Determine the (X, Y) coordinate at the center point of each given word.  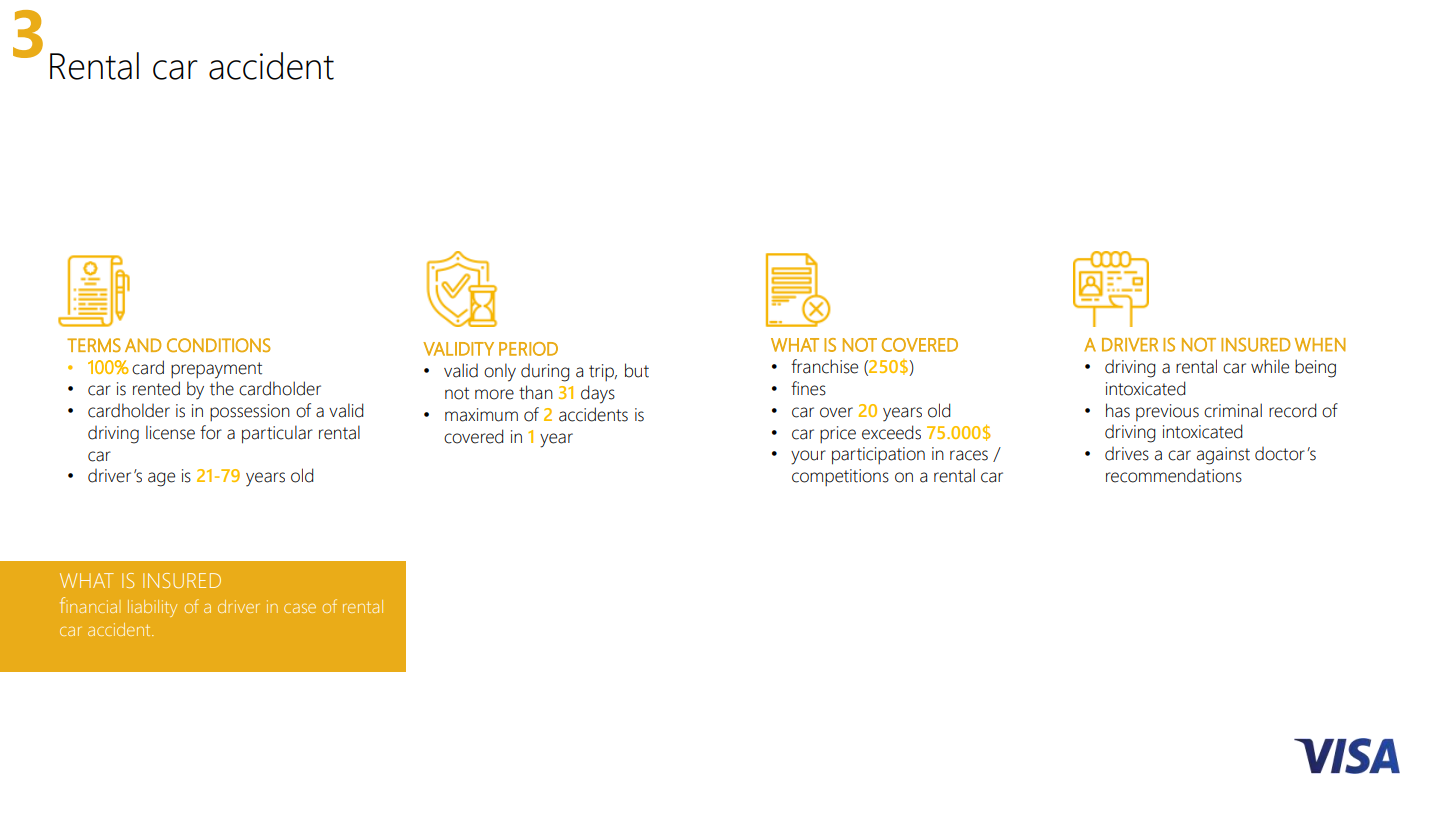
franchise (824, 366)
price (838, 434)
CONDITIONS (219, 345)
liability (152, 608)
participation (878, 456)
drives (1127, 454)
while (1270, 366)
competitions (840, 477)
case (300, 608)
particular (277, 434)
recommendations (1174, 475)
